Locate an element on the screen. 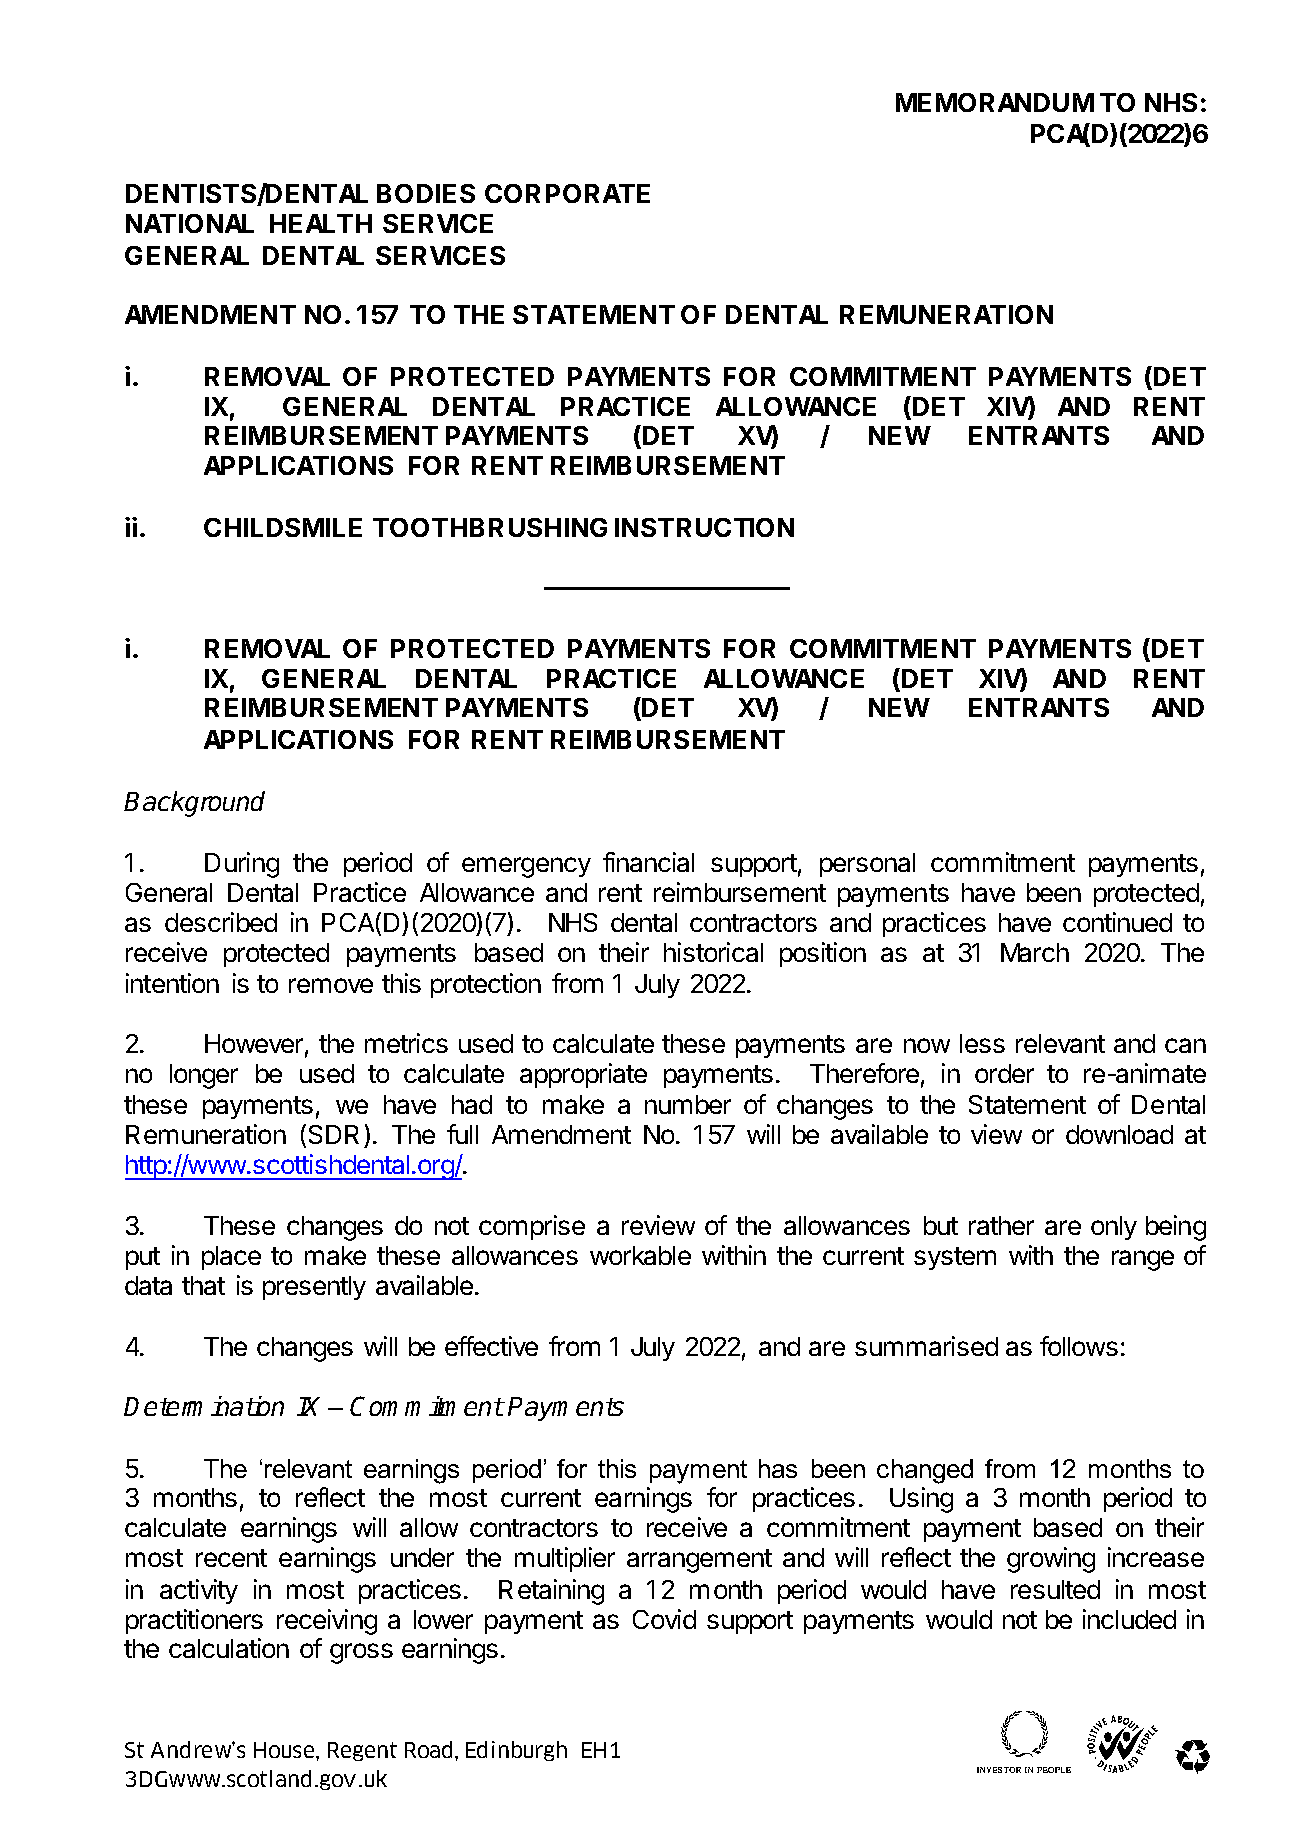 This screenshot has height=1845, width=1305. INSTRUCTION is located at coordinates (704, 527).
